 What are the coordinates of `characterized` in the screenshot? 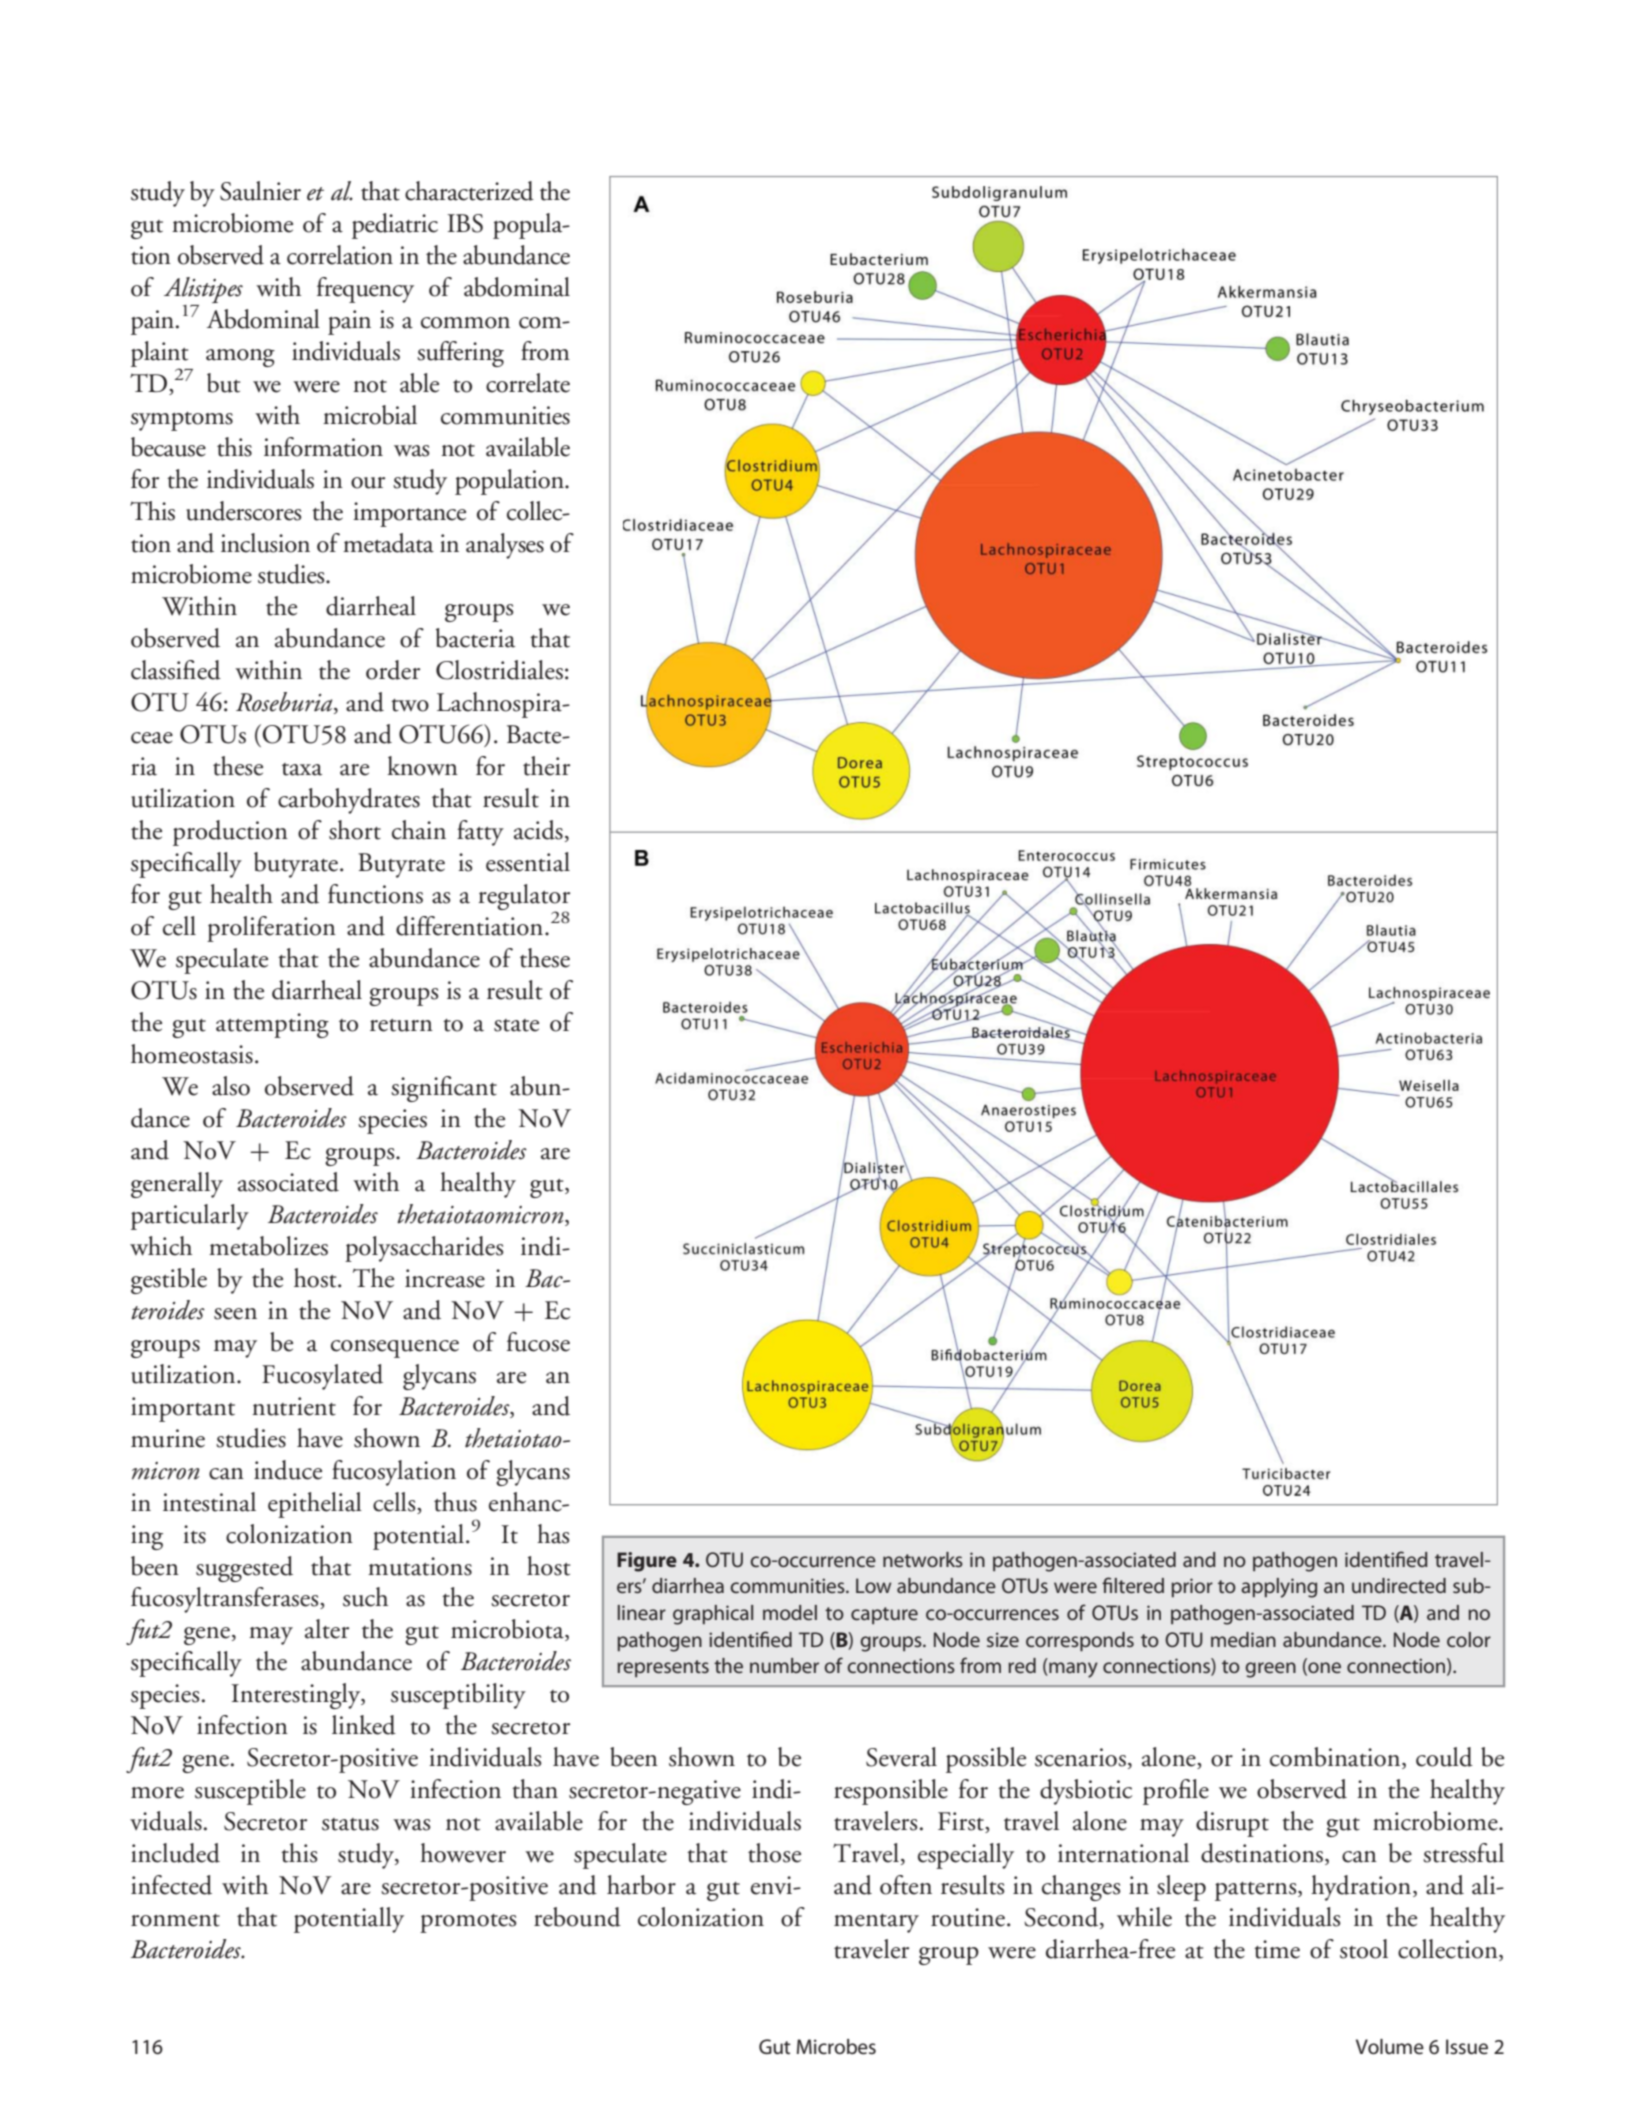 It's located at (469, 191).
